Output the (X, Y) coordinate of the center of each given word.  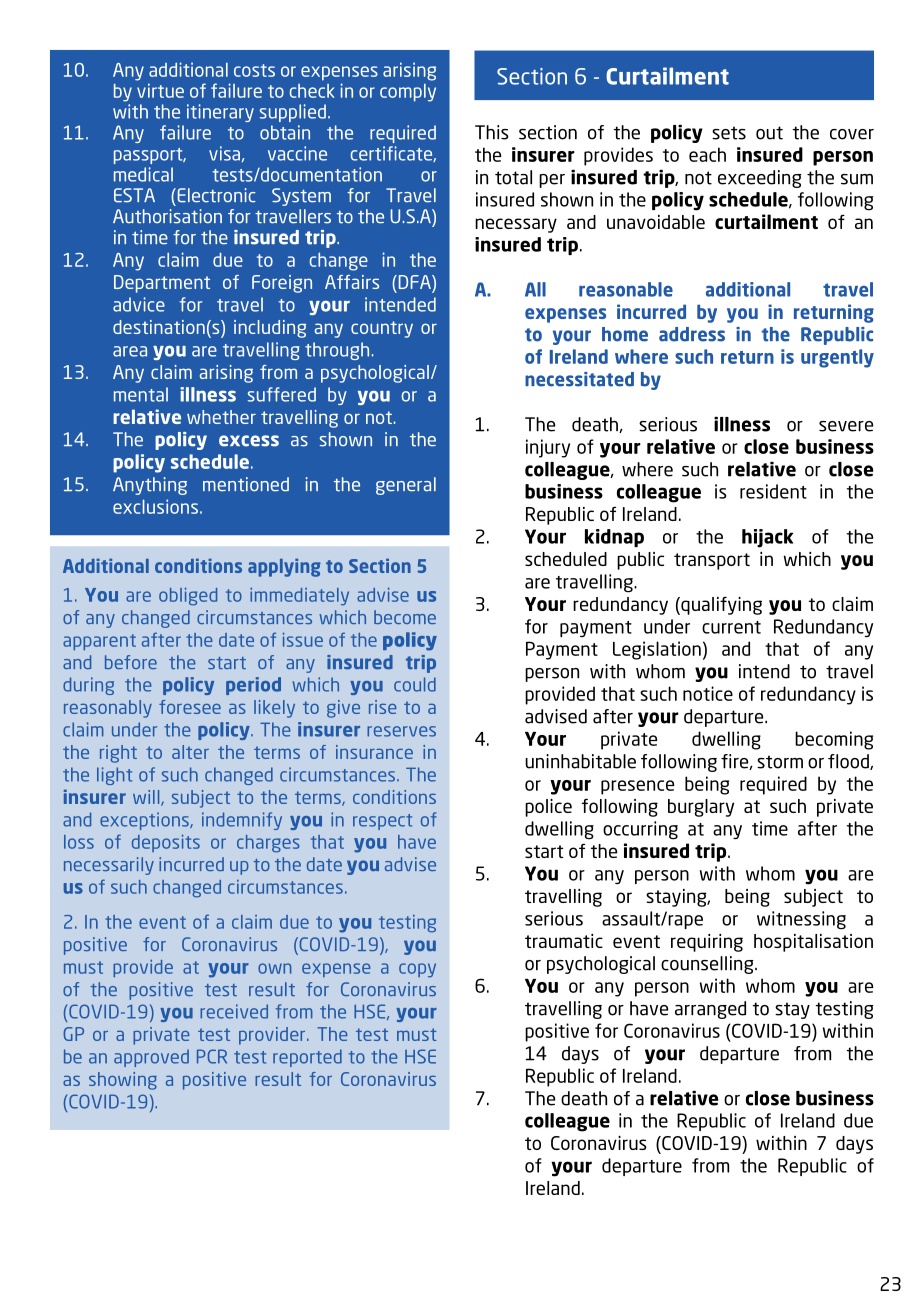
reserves (401, 731)
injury (548, 448)
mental (141, 394)
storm (780, 762)
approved (151, 1058)
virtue (160, 90)
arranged (710, 1010)
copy (417, 970)
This (492, 132)
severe (846, 426)
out (769, 133)
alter (190, 752)
